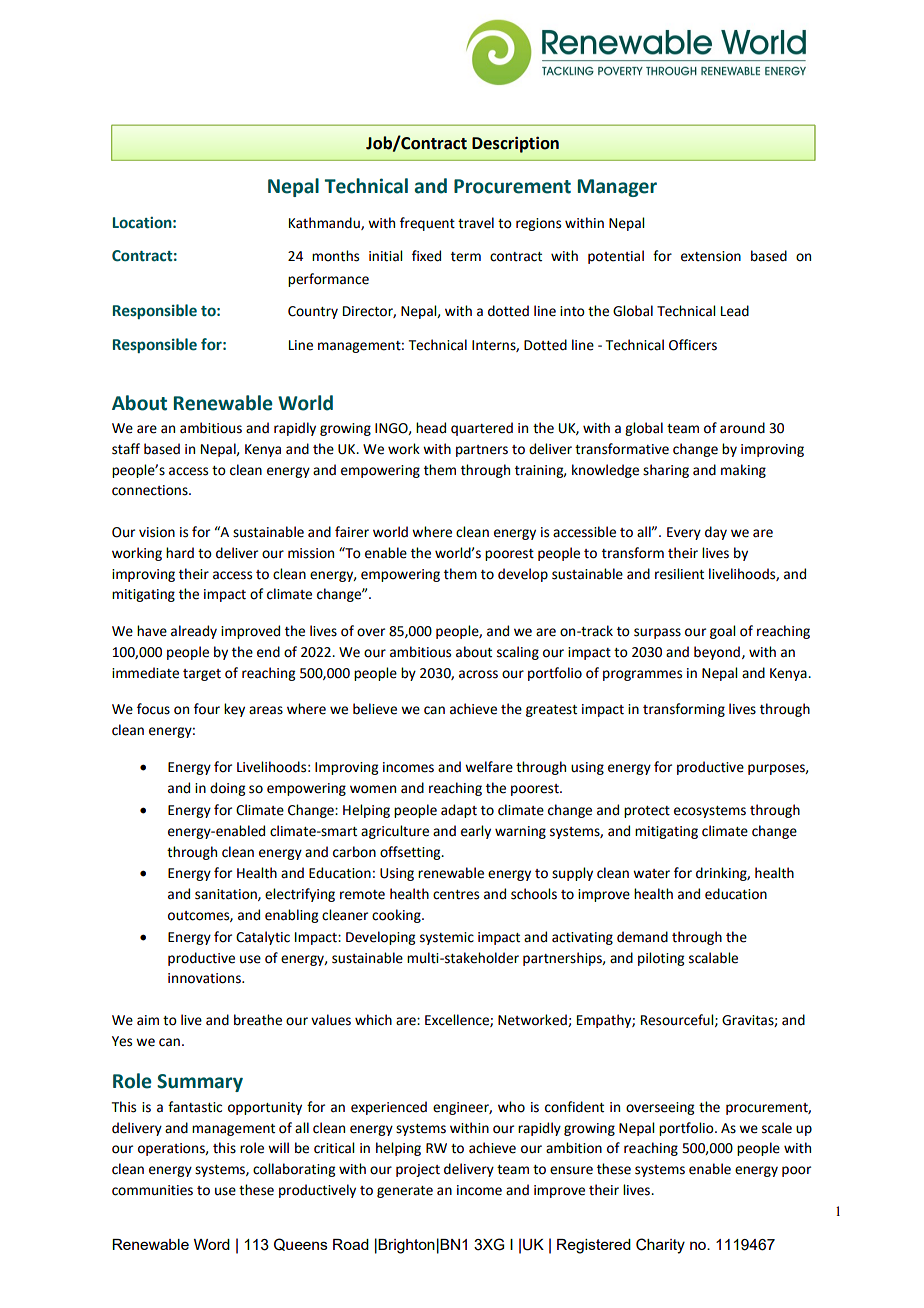 The image size is (924, 1308). Describe the element at coordinates (180, 553) in the screenshot. I see `hard` at that location.
